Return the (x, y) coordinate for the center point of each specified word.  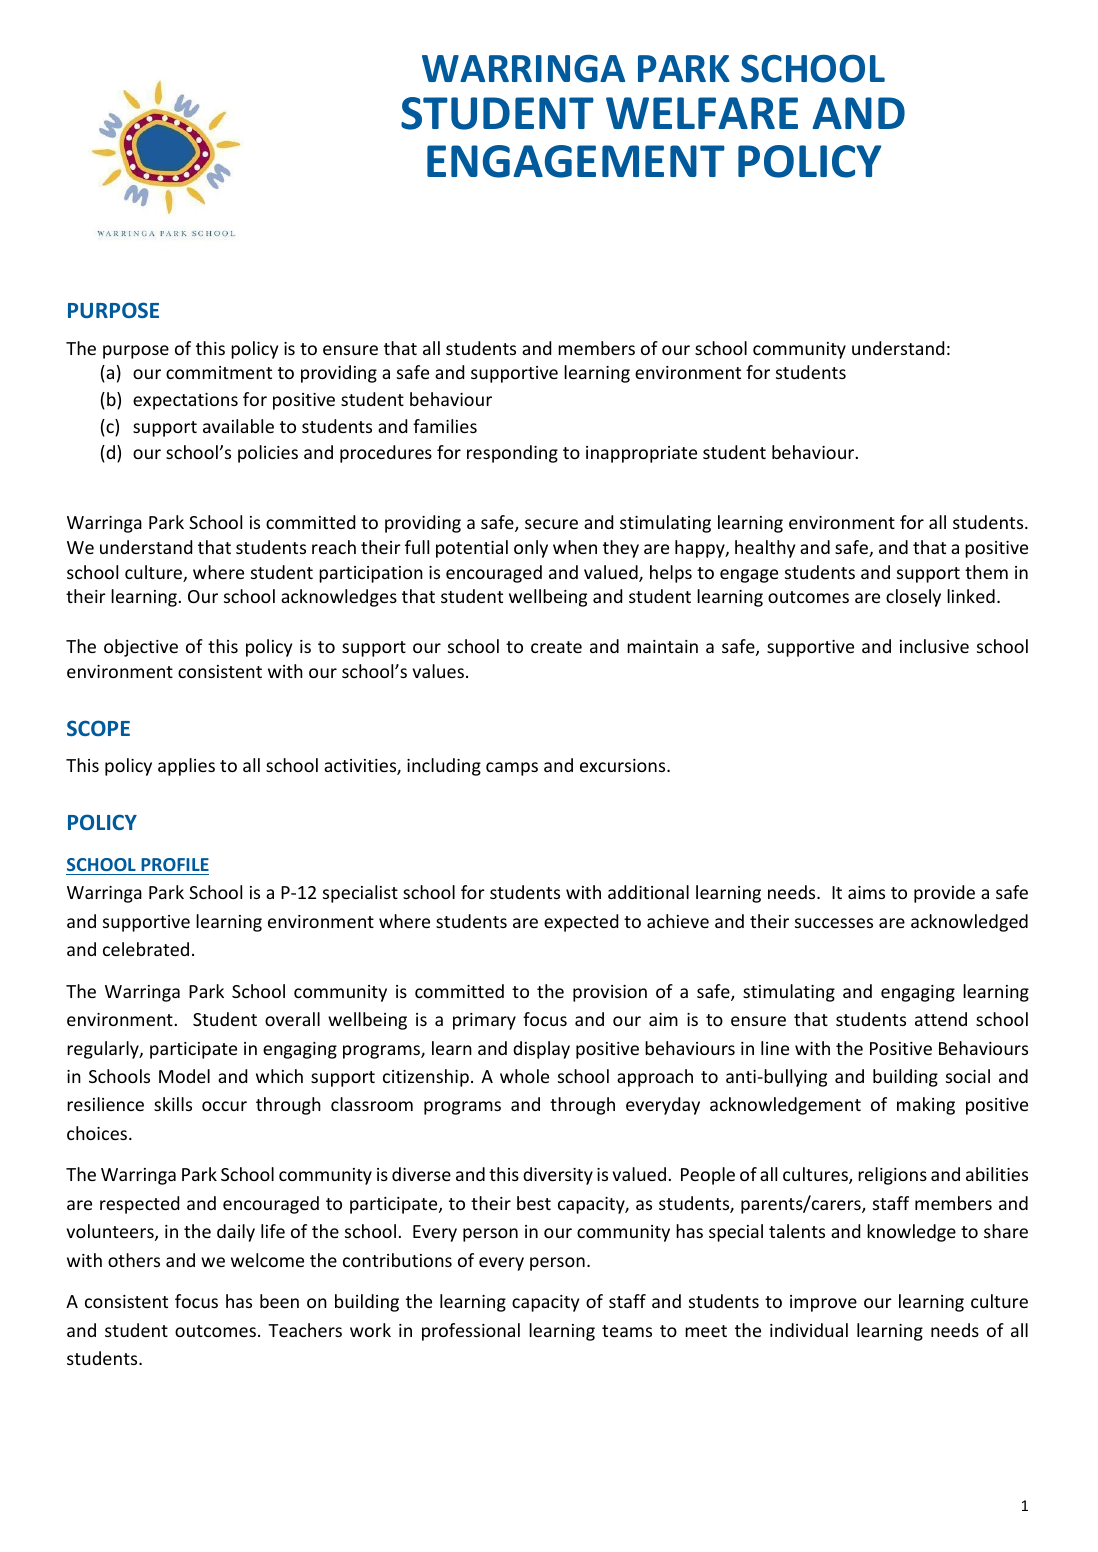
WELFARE (702, 113)
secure (551, 524)
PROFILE (175, 864)
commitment (219, 372)
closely (913, 598)
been (279, 1301)
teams (627, 1331)
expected (581, 923)
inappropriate (641, 454)
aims (866, 892)
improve (823, 1303)
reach (334, 547)
